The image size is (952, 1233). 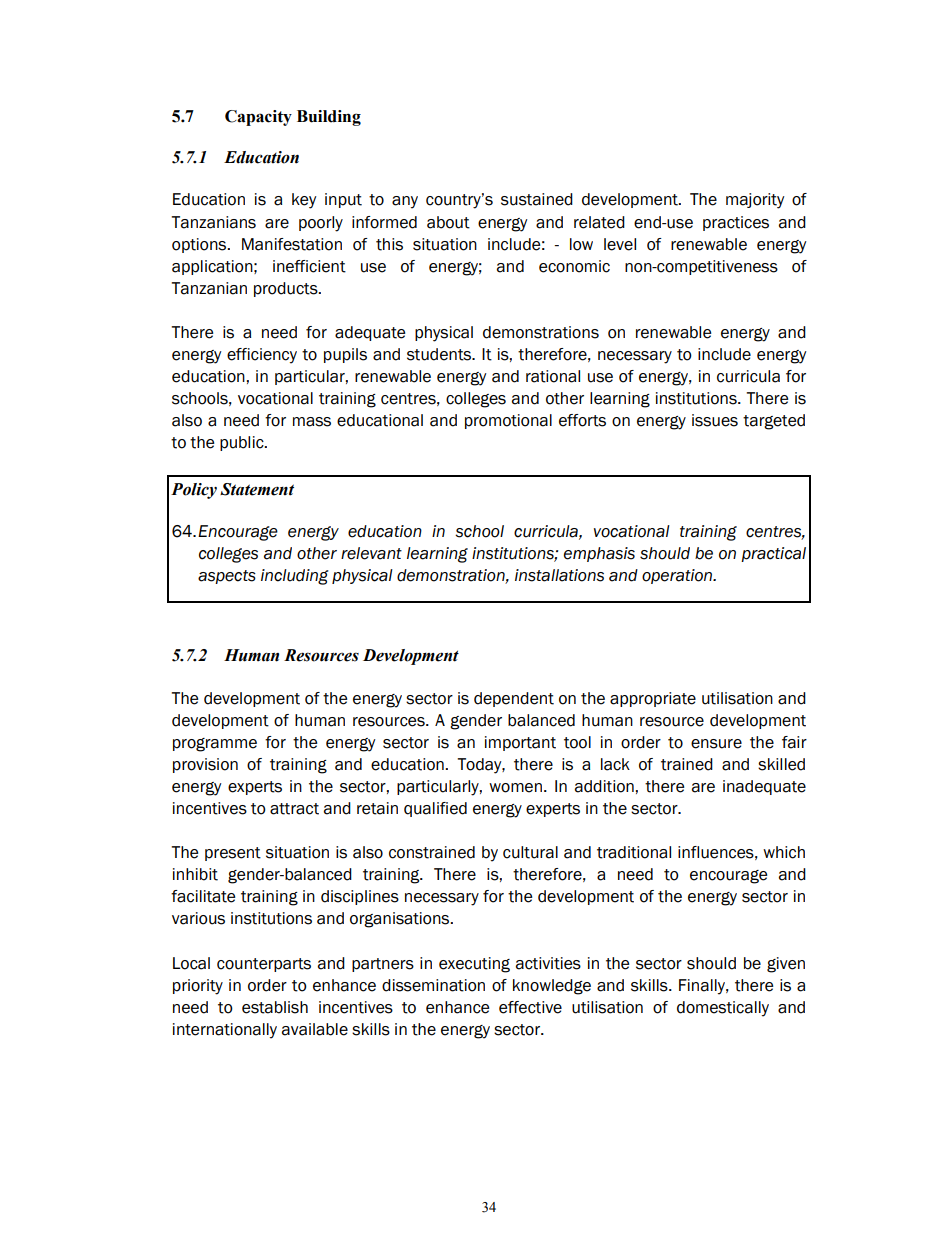 What do you see at coordinates (275, 1007) in the screenshot?
I see `establish` at bounding box center [275, 1007].
